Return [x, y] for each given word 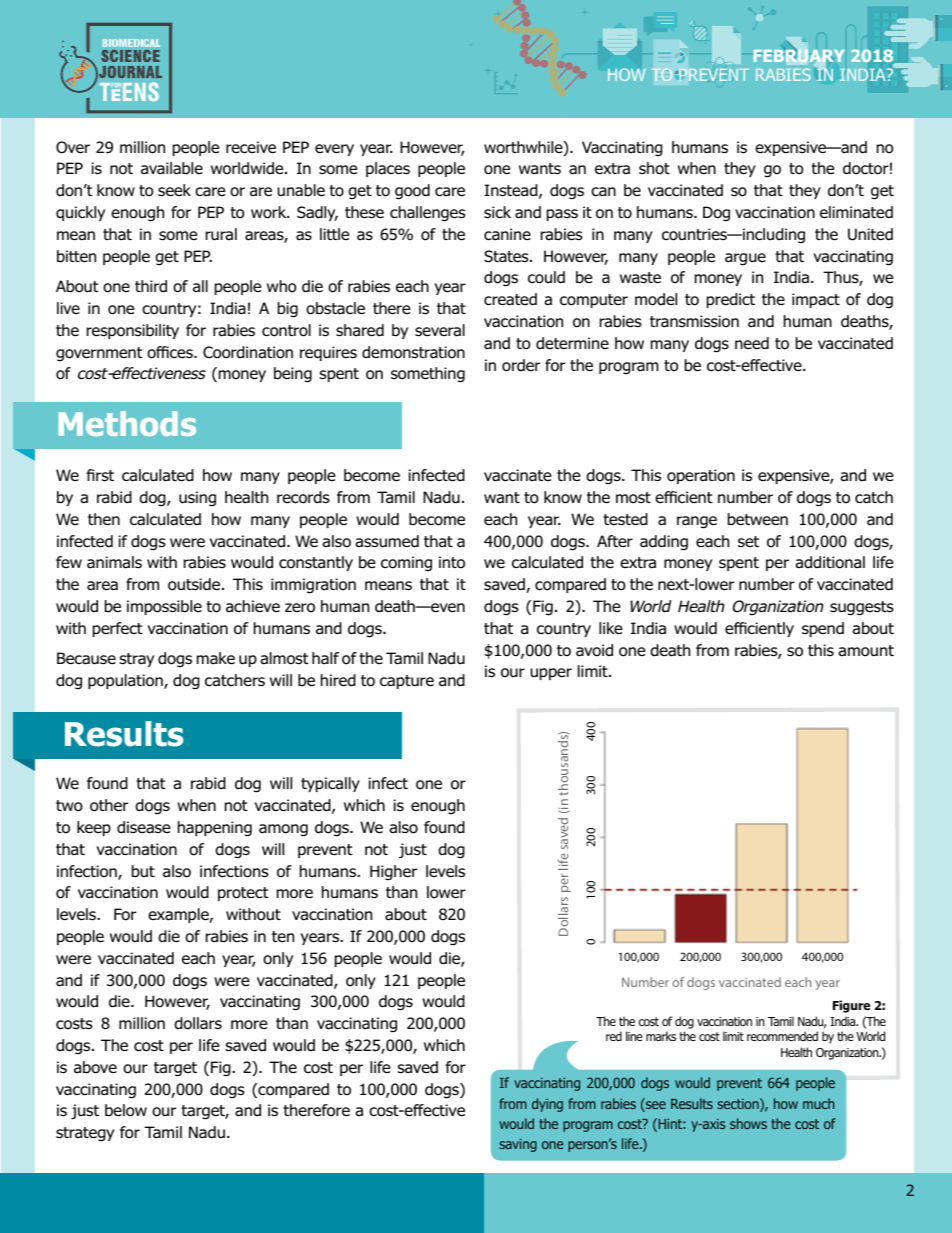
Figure [851, 1006]
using [197, 498]
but [143, 871]
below [126, 1110]
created [510, 299]
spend [823, 629]
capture [407, 682]
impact [816, 300]
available [172, 168]
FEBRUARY [799, 56]
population [126, 681]
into [452, 562]
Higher [393, 873]
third [151, 286]
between [758, 519]
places [388, 169]
